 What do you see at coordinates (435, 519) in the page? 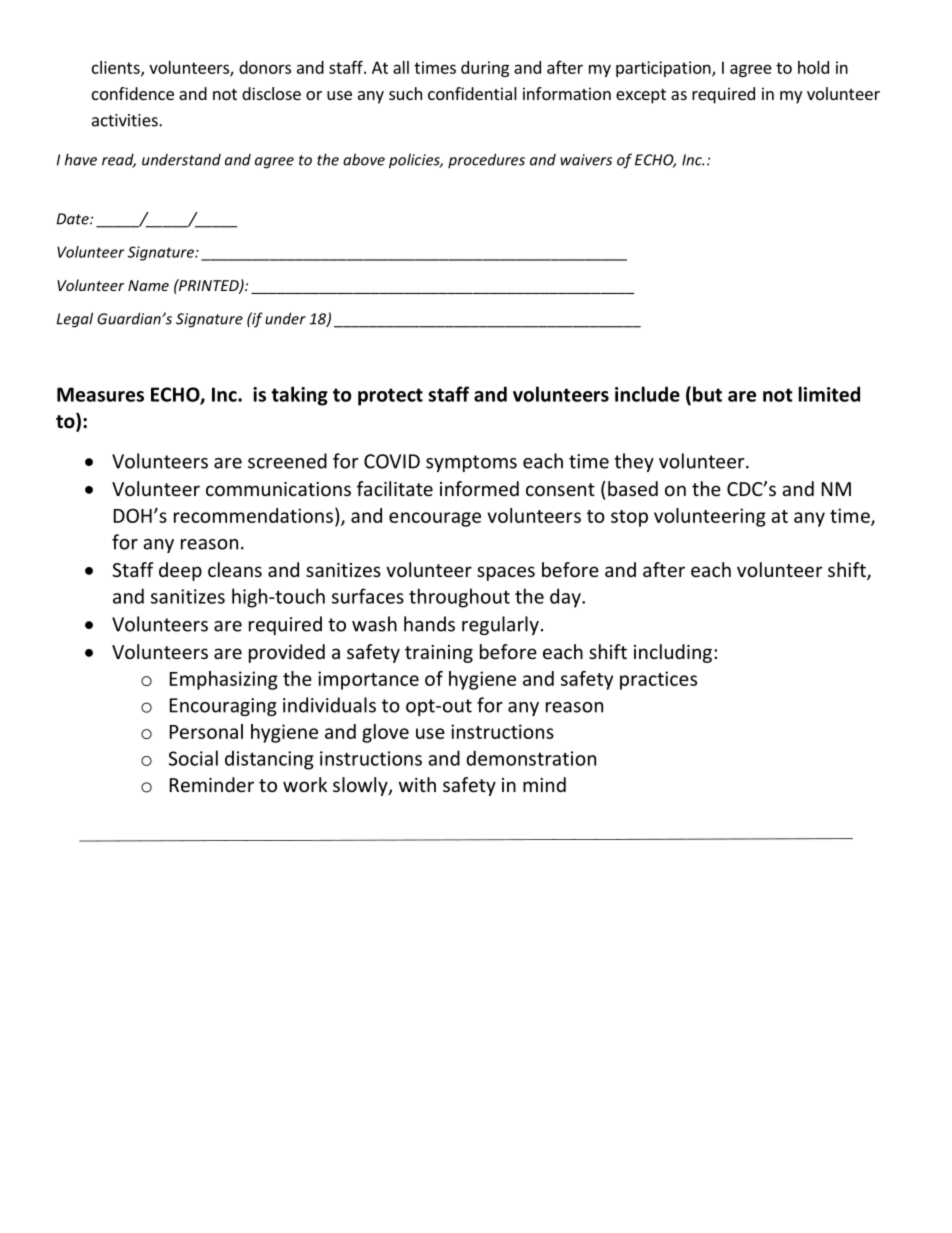
I see `encourage` at bounding box center [435, 519].
